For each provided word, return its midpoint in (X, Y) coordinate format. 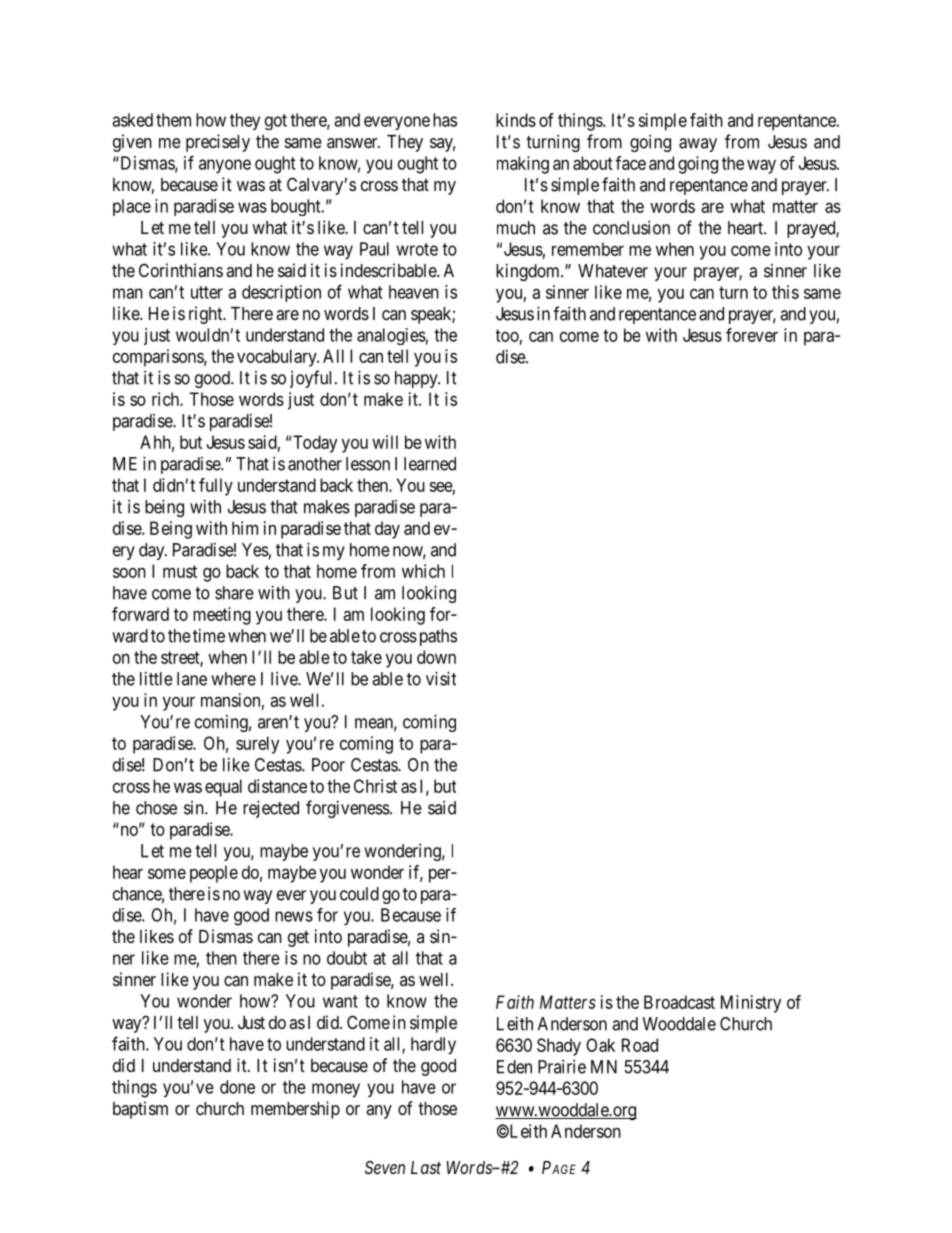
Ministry (751, 1004)
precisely (218, 143)
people (214, 874)
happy (417, 379)
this (785, 292)
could (359, 894)
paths (436, 637)
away (698, 145)
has (445, 120)
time (209, 635)
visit (441, 678)
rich (166, 399)
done (237, 1087)
